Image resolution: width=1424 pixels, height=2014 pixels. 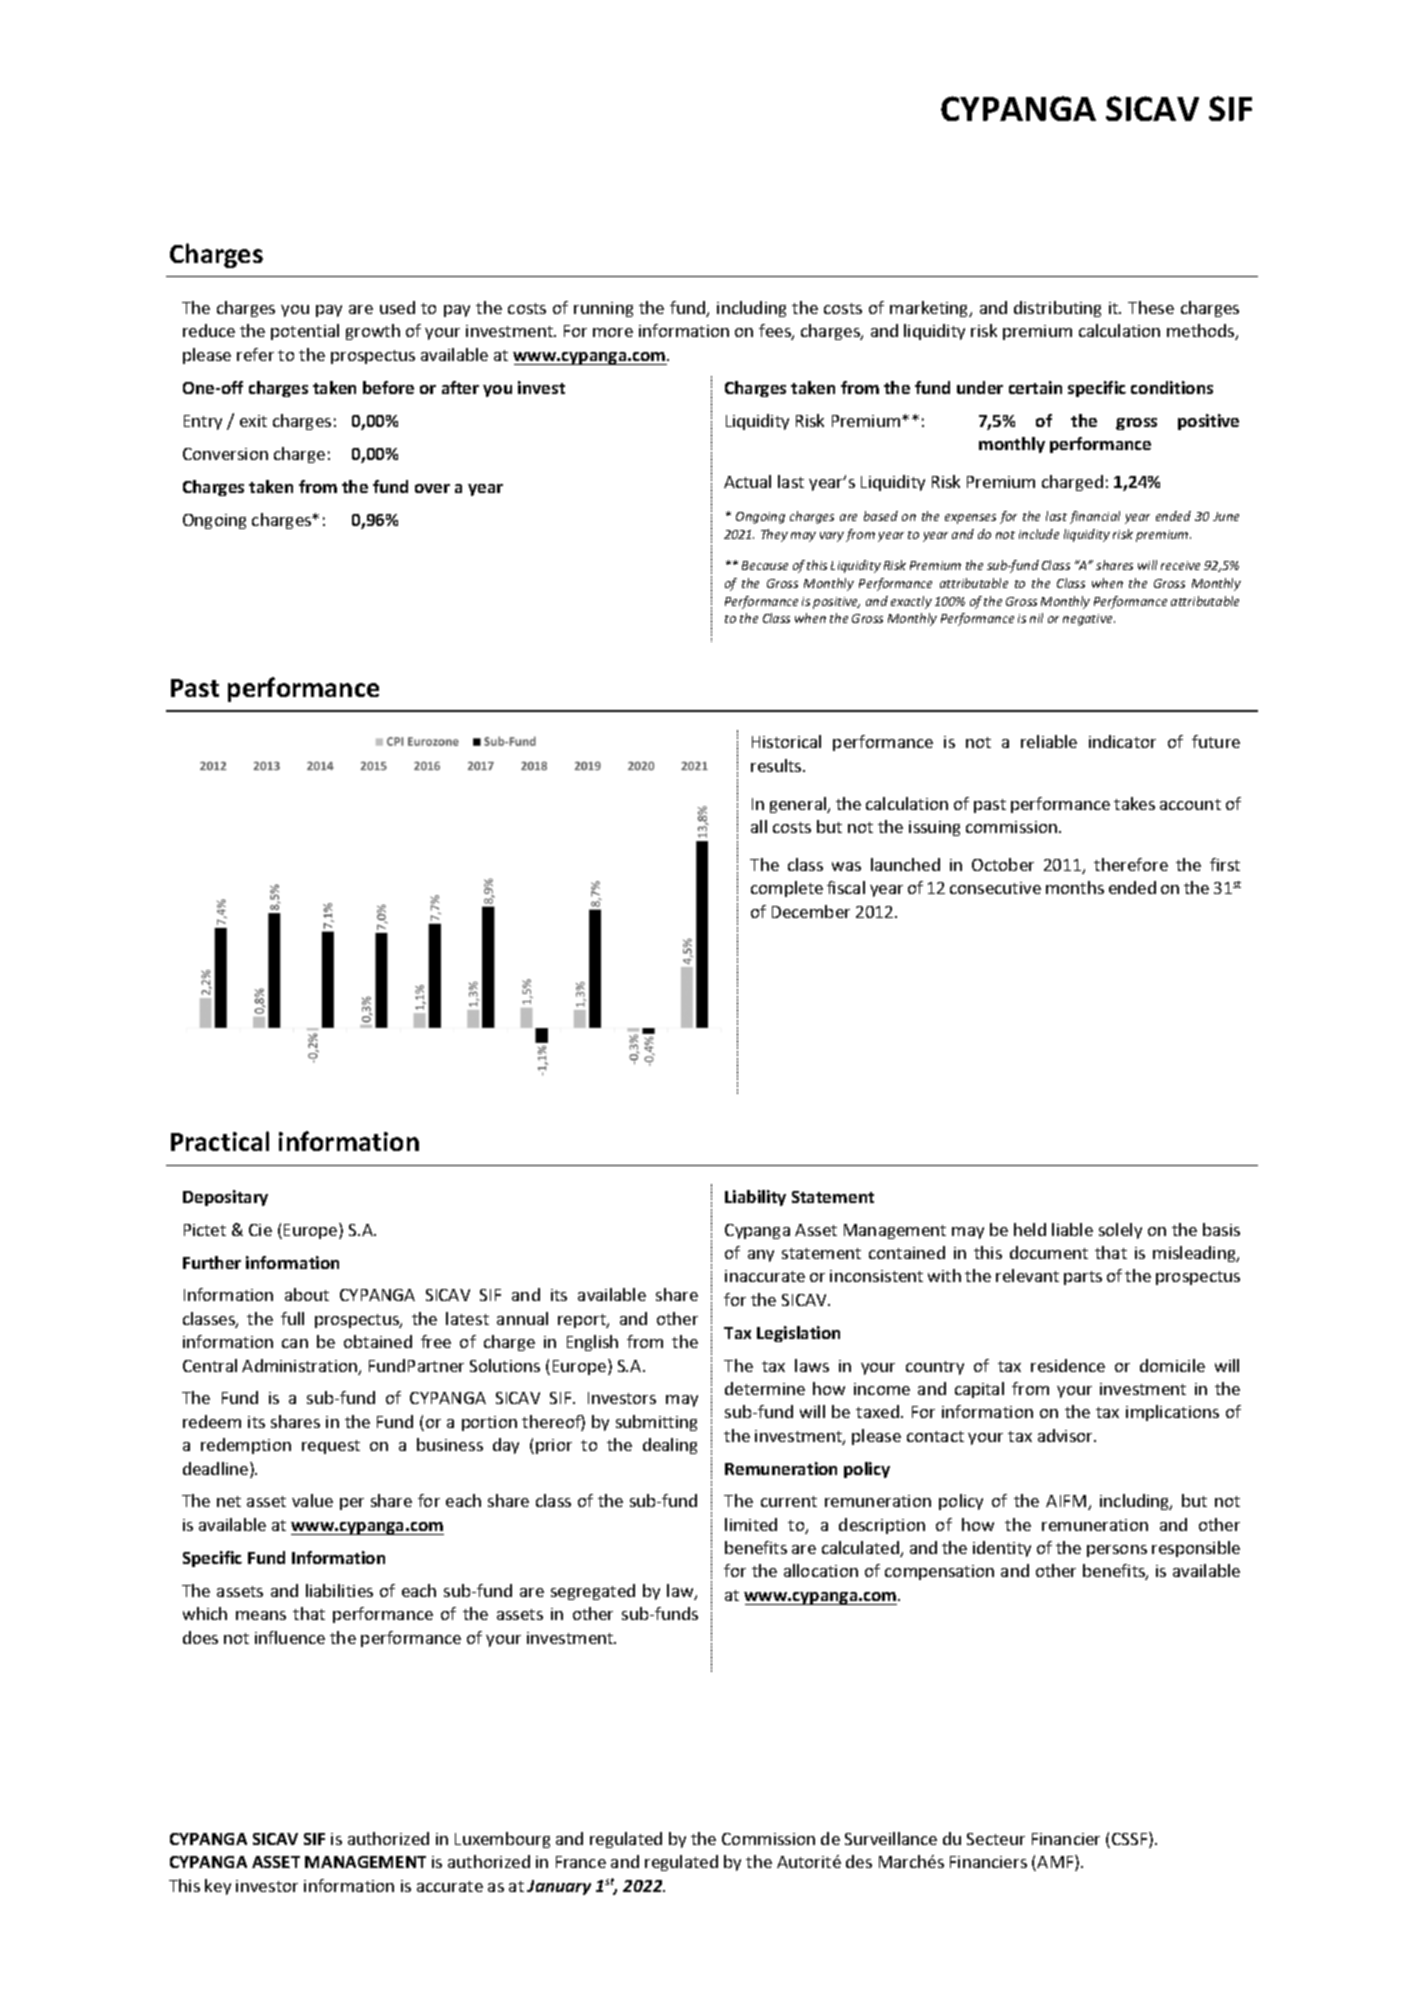 I want to click on Liability, so click(x=755, y=1198).
